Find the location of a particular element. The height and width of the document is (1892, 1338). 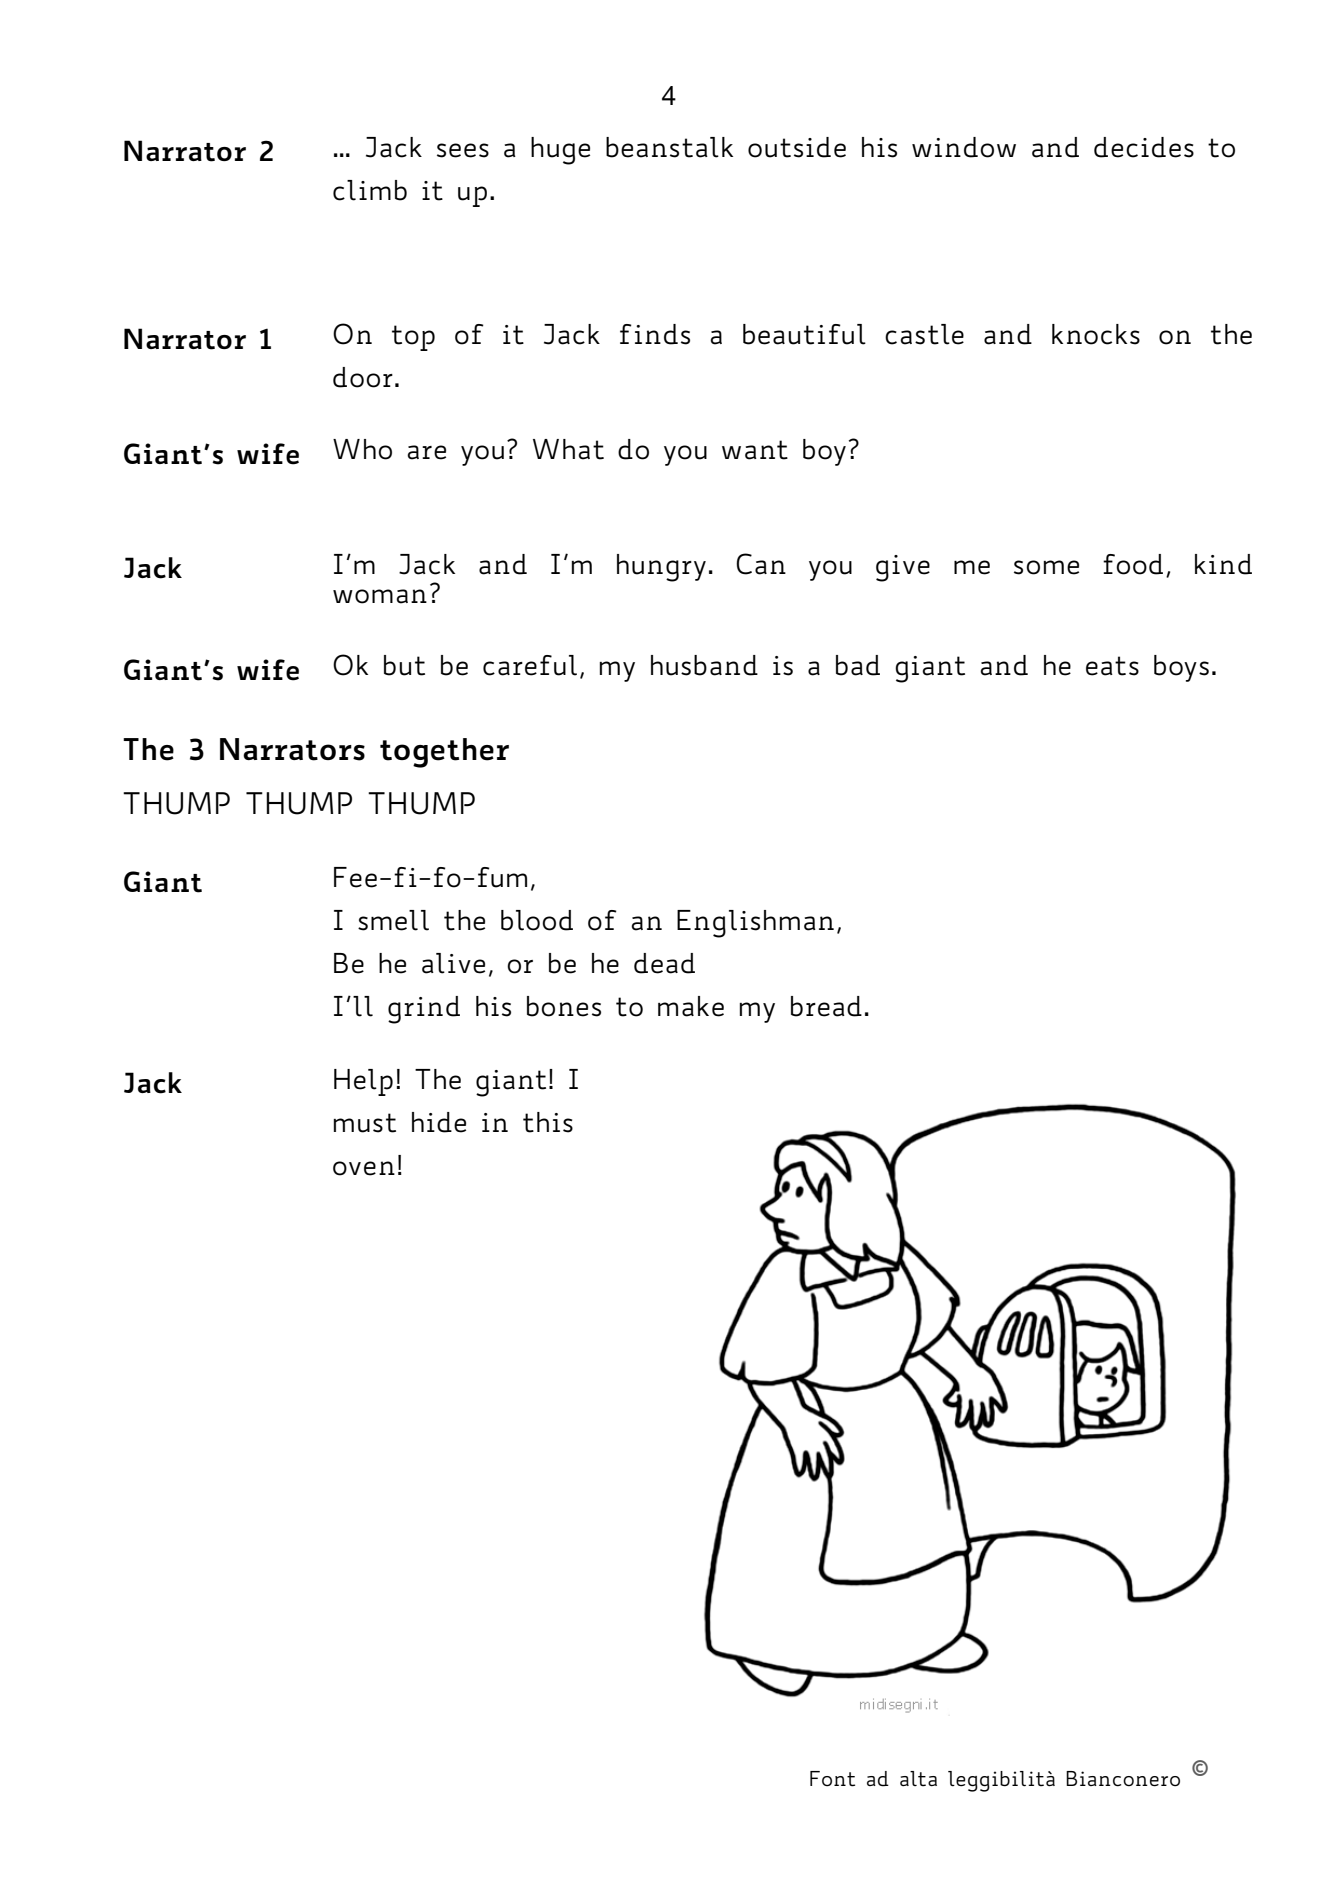

Font is located at coordinates (832, 1779).
